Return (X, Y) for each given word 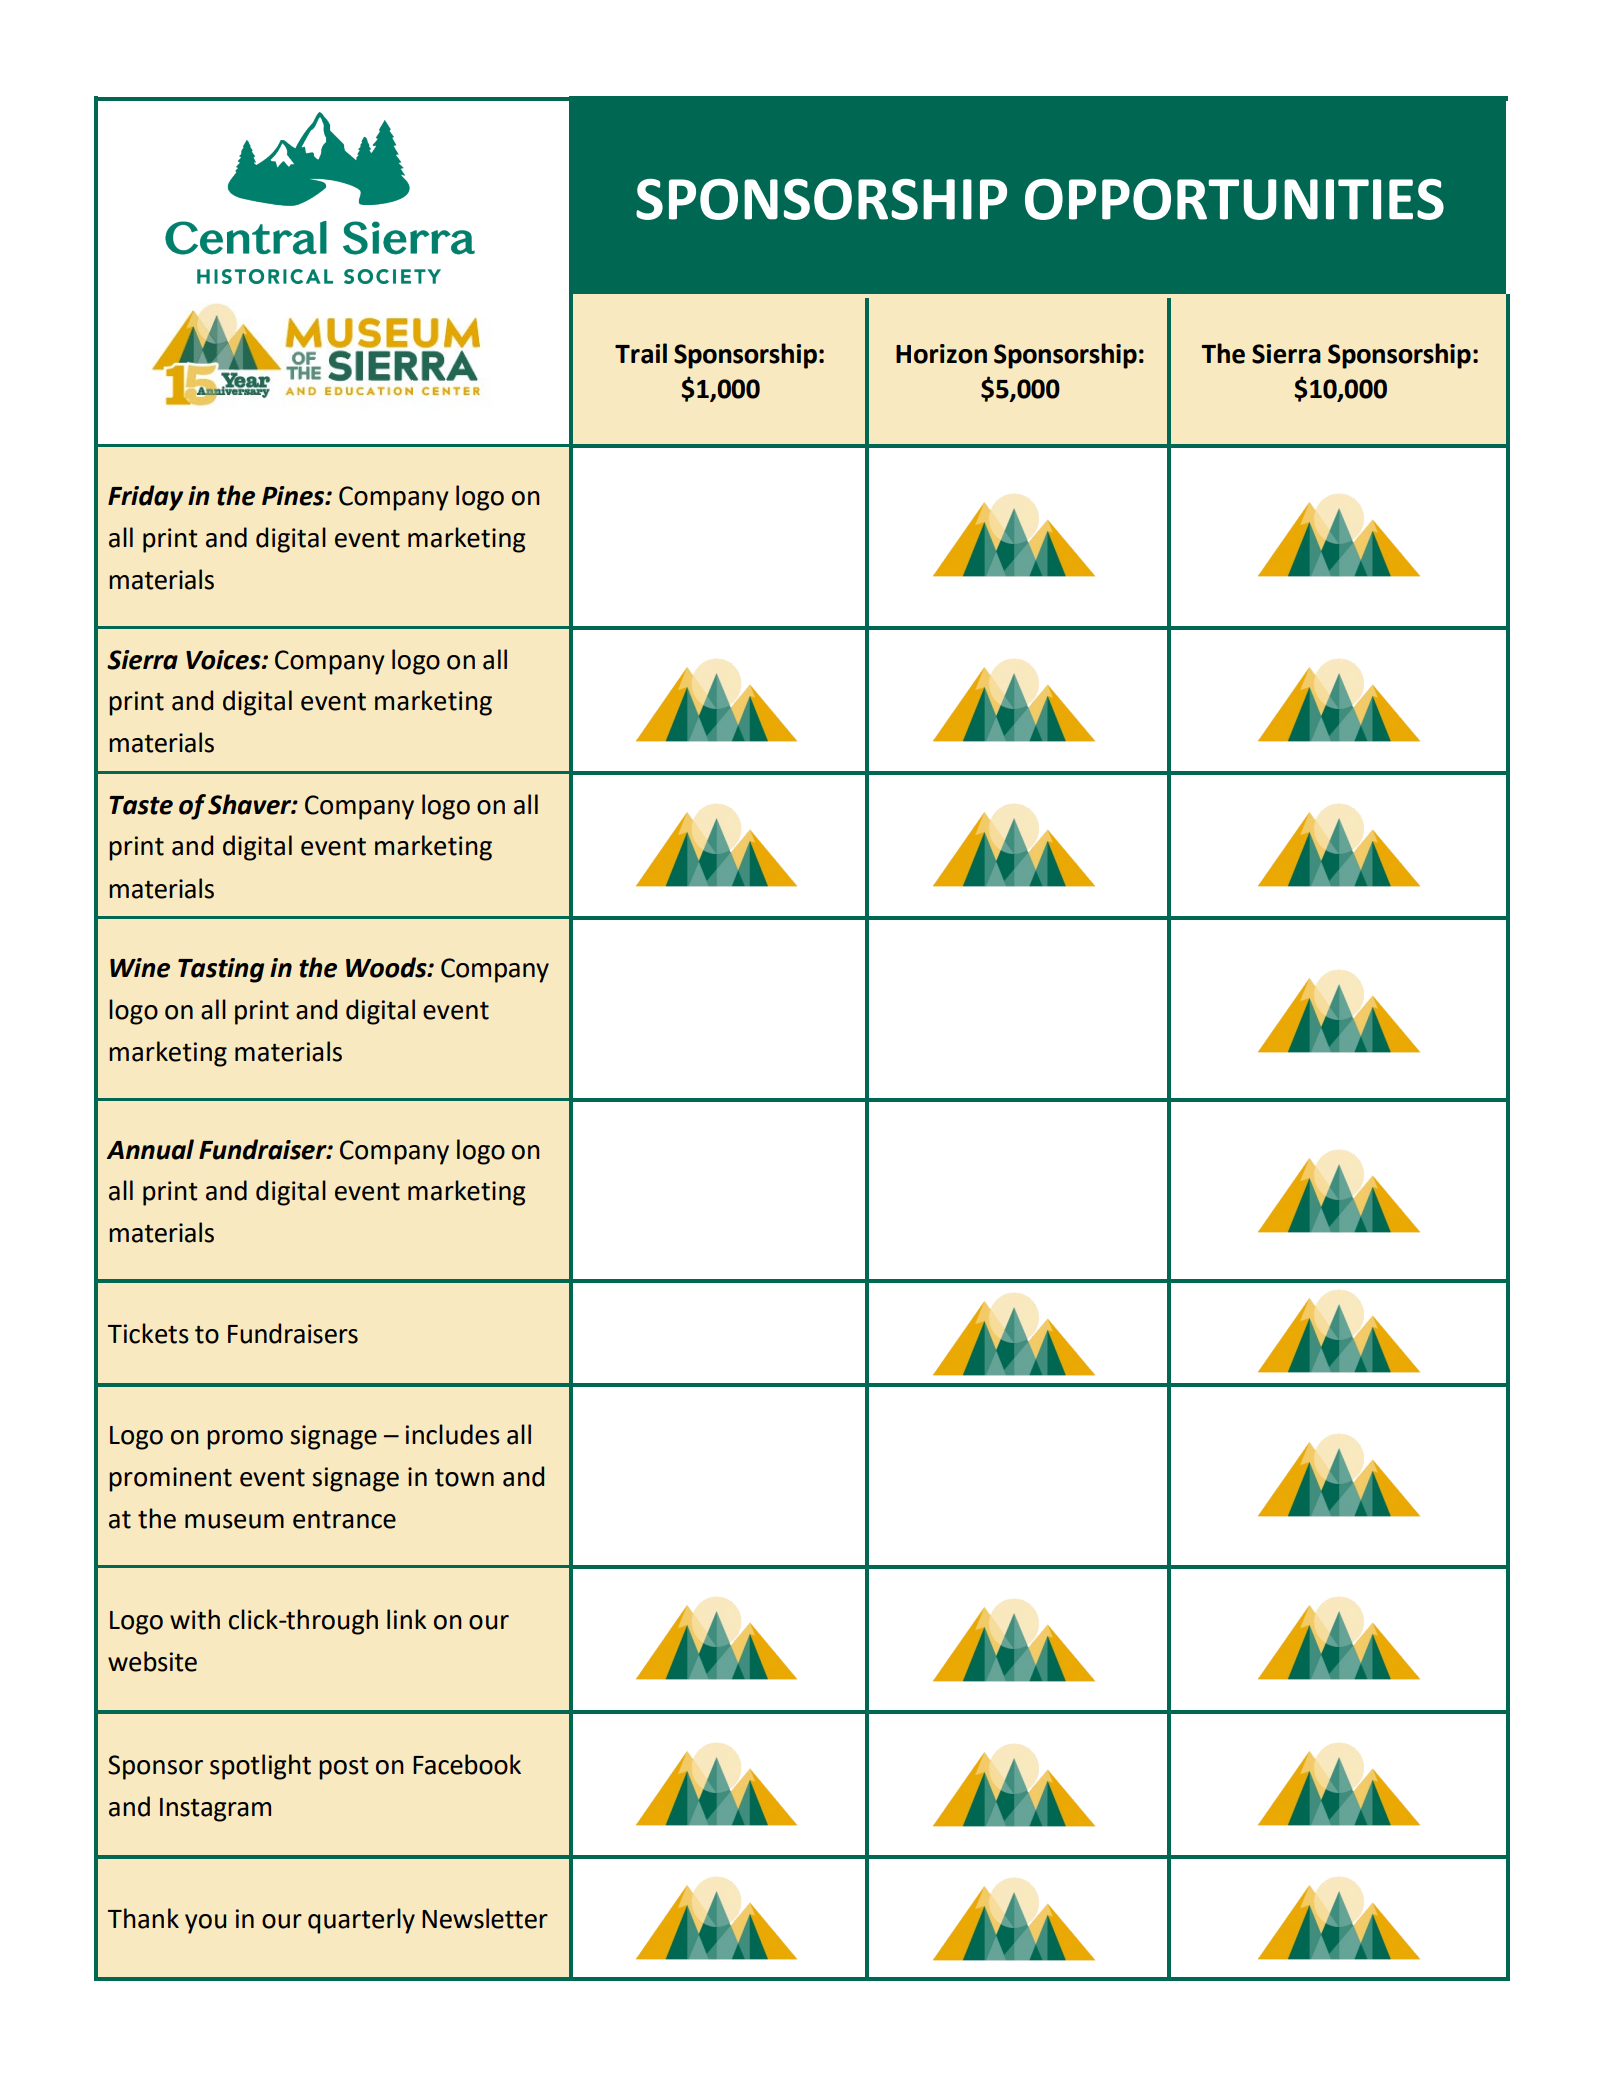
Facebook (467, 1764)
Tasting (221, 970)
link (407, 1619)
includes (453, 1434)
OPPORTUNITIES (1234, 199)
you (205, 1924)
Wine (140, 968)
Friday (145, 498)
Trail (641, 353)
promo (245, 1440)
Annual (150, 1149)
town (464, 1478)
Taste (141, 805)
